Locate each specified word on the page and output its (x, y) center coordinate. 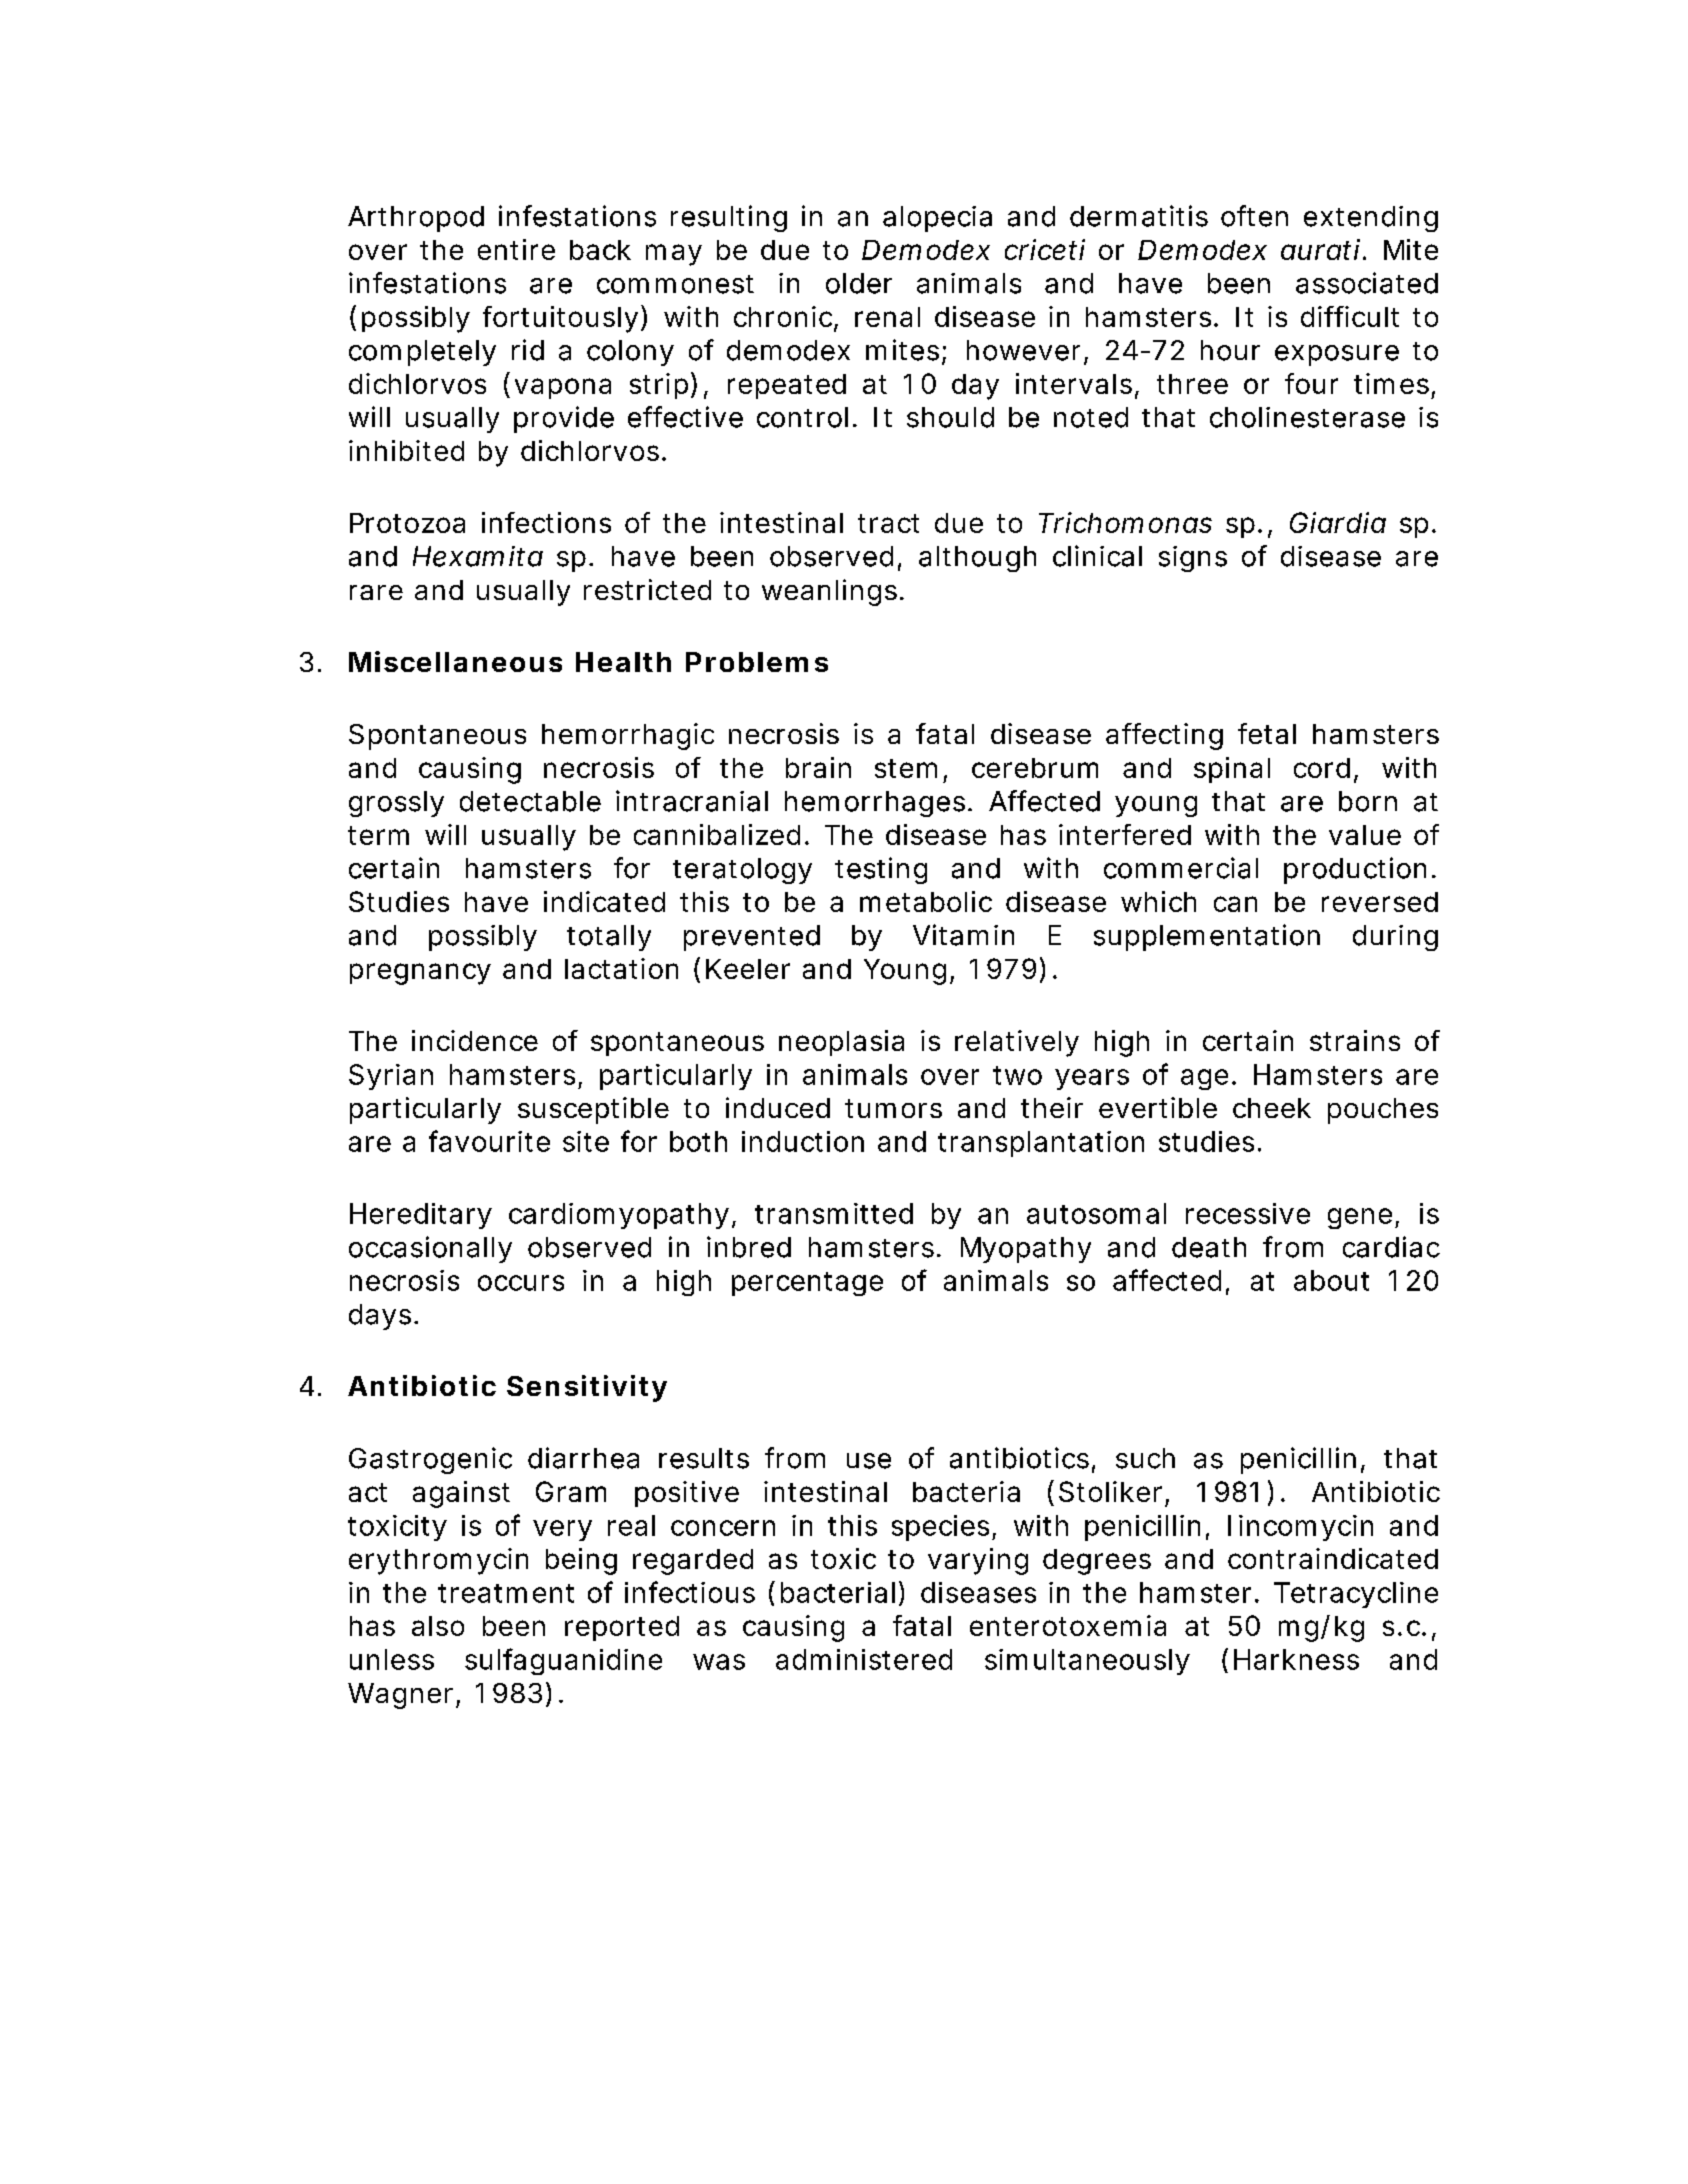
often (1254, 216)
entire (516, 249)
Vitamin (963, 935)
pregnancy (420, 974)
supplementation (1207, 937)
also (438, 1626)
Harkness (1296, 1659)
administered (864, 1659)
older (859, 283)
